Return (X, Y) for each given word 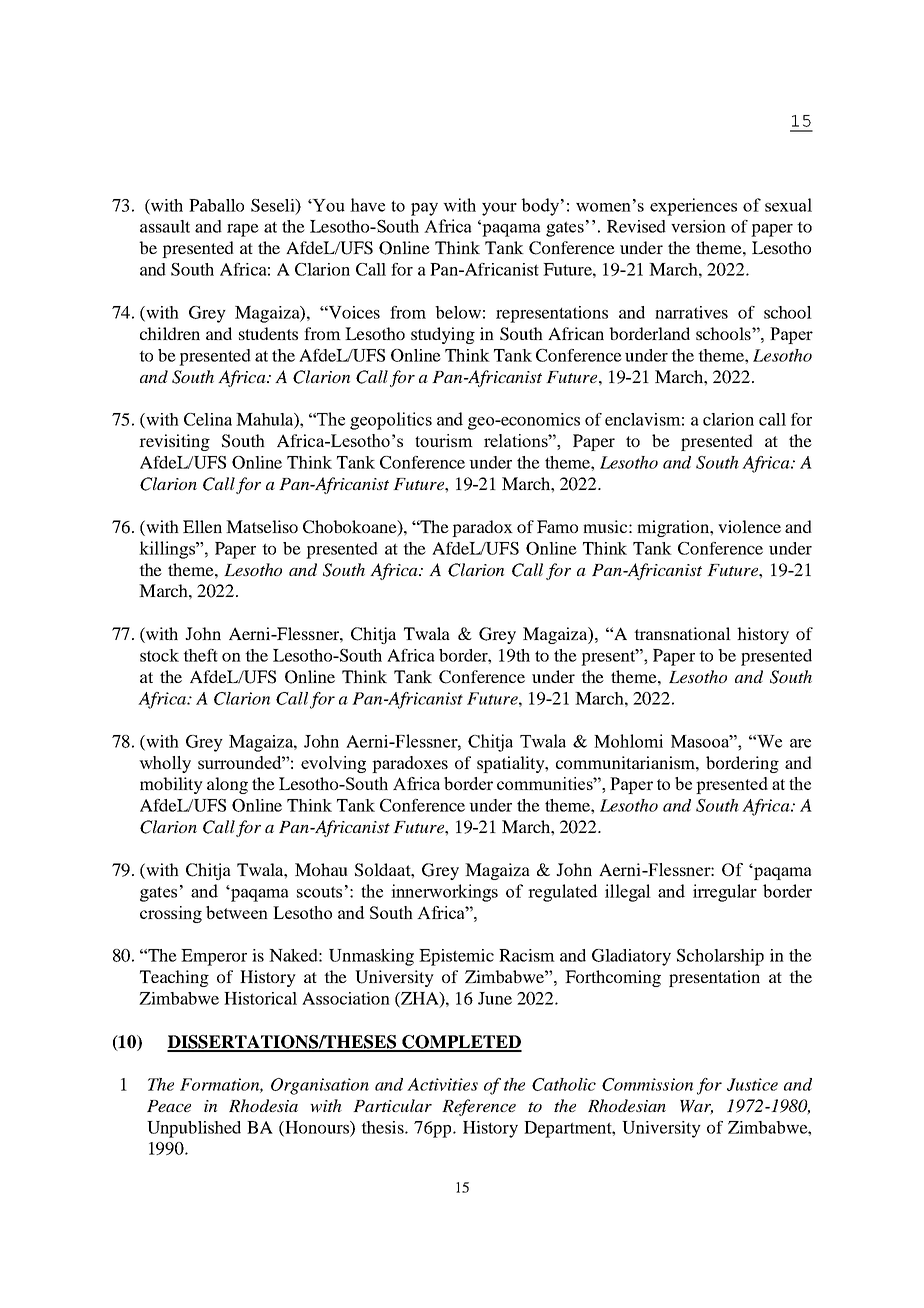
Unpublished (194, 1129)
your (499, 209)
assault (165, 226)
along (227, 785)
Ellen (202, 526)
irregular (725, 893)
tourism (444, 440)
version (698, 226)
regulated (562, 893)
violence (749, 526)
